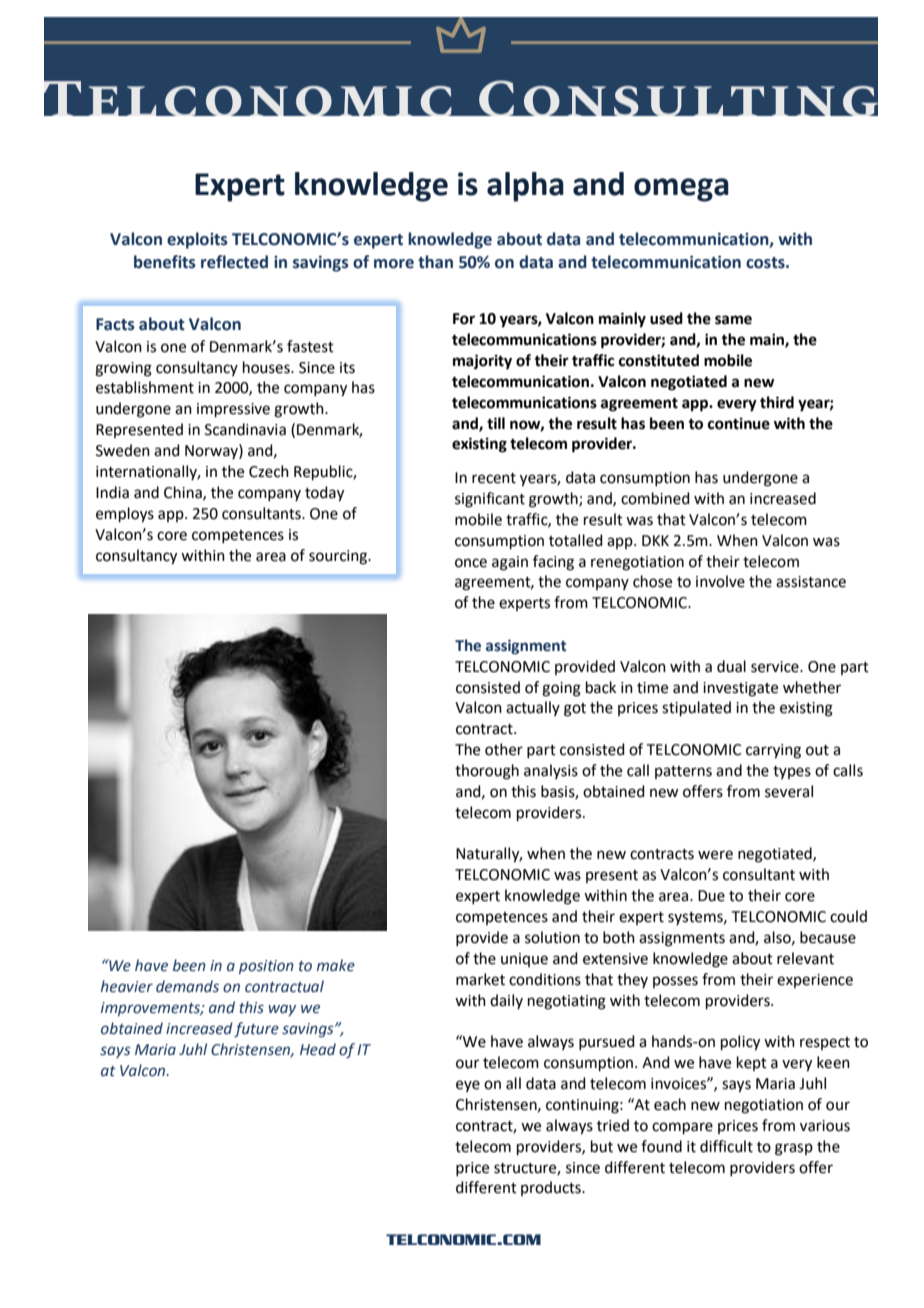  What do you see at coordinates (125, 515) in the page?
I see `employs` at bounding box center [125, 515].
